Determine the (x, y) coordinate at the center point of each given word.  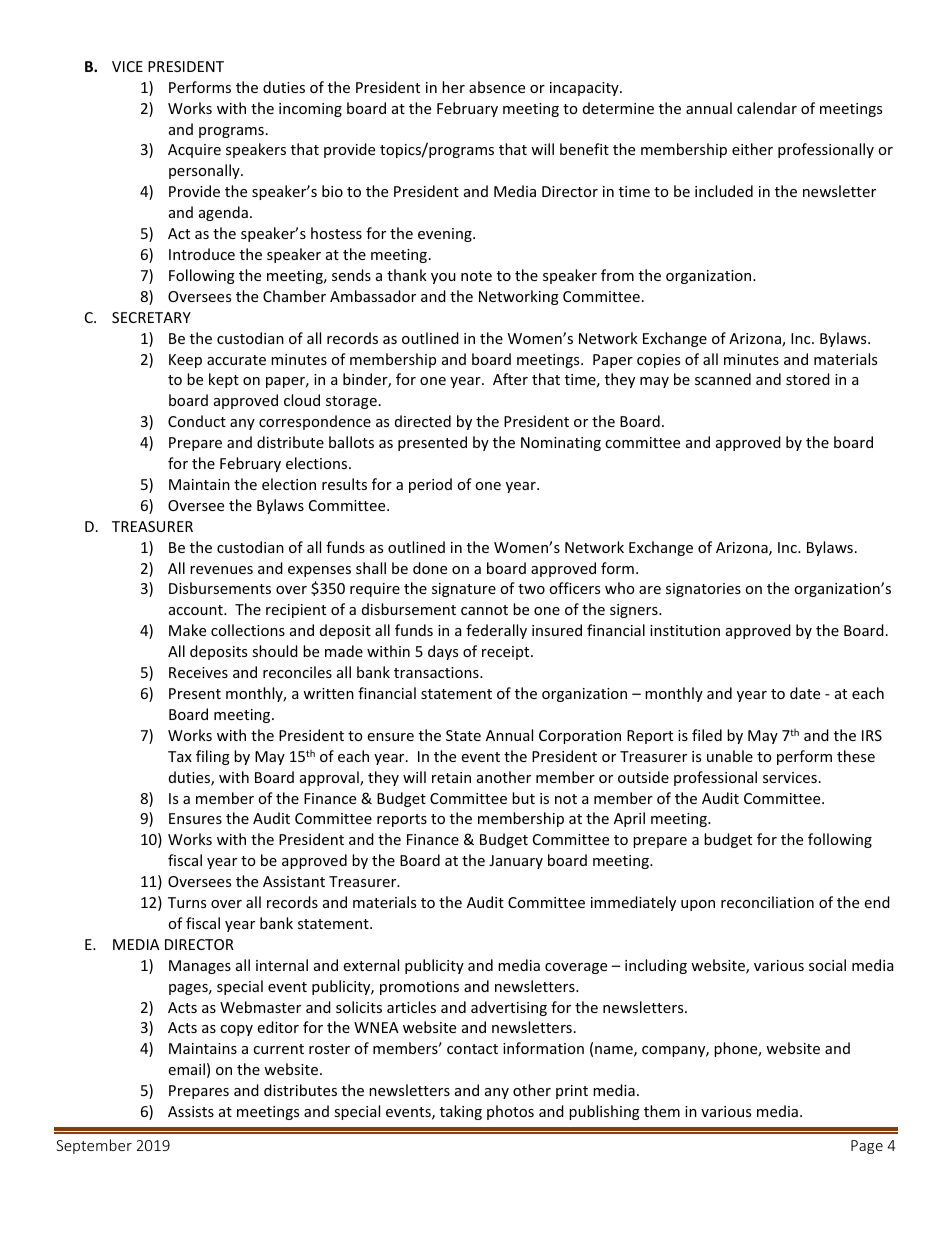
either (752, 149)
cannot (484, 610)
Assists (191, 1111)
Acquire (194, 151)
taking (461, 1112)
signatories (703, 590)
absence (497, 87)
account (197, 610)
